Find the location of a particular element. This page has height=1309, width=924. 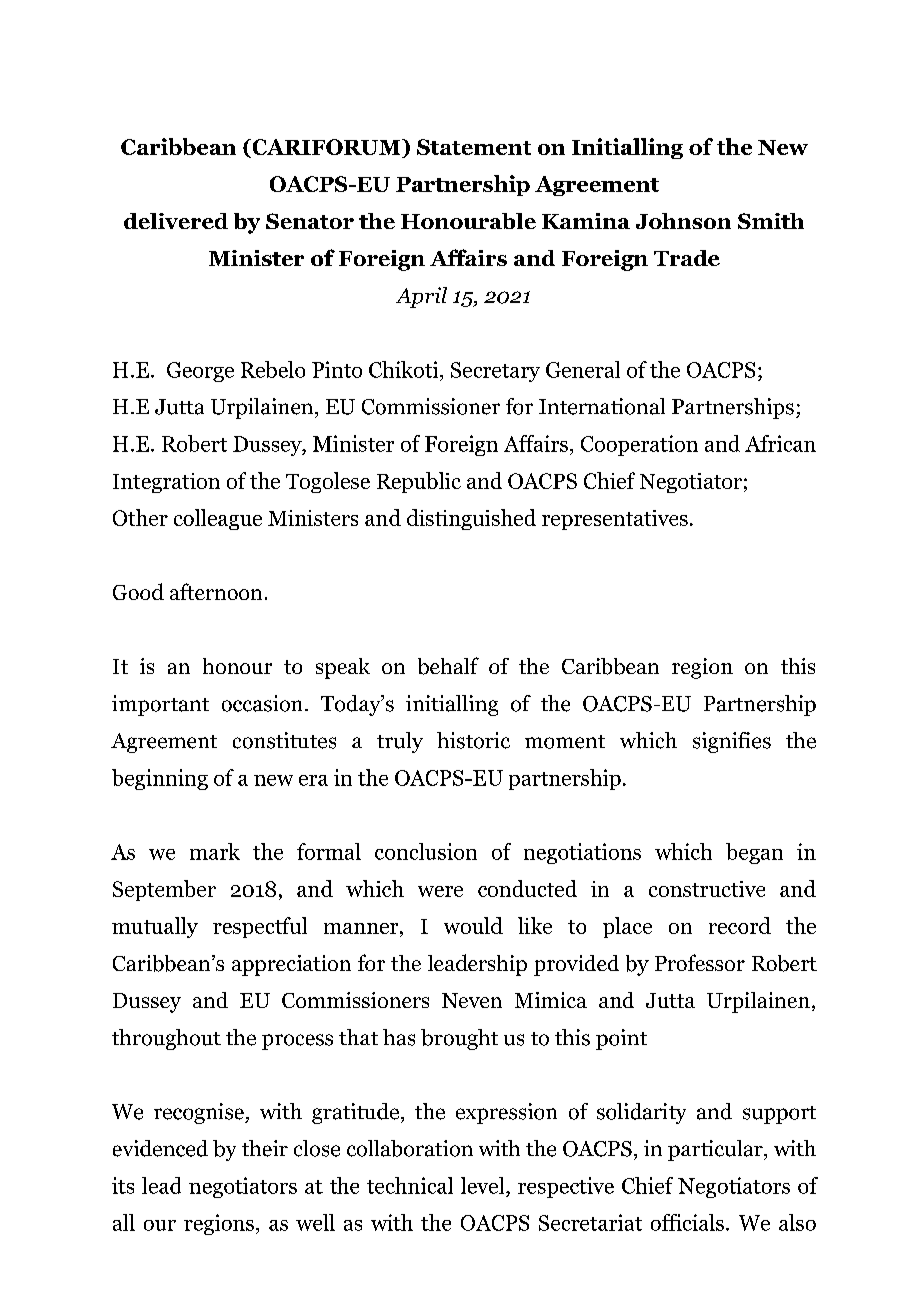

delivered is located at coordinates (176, 221).
